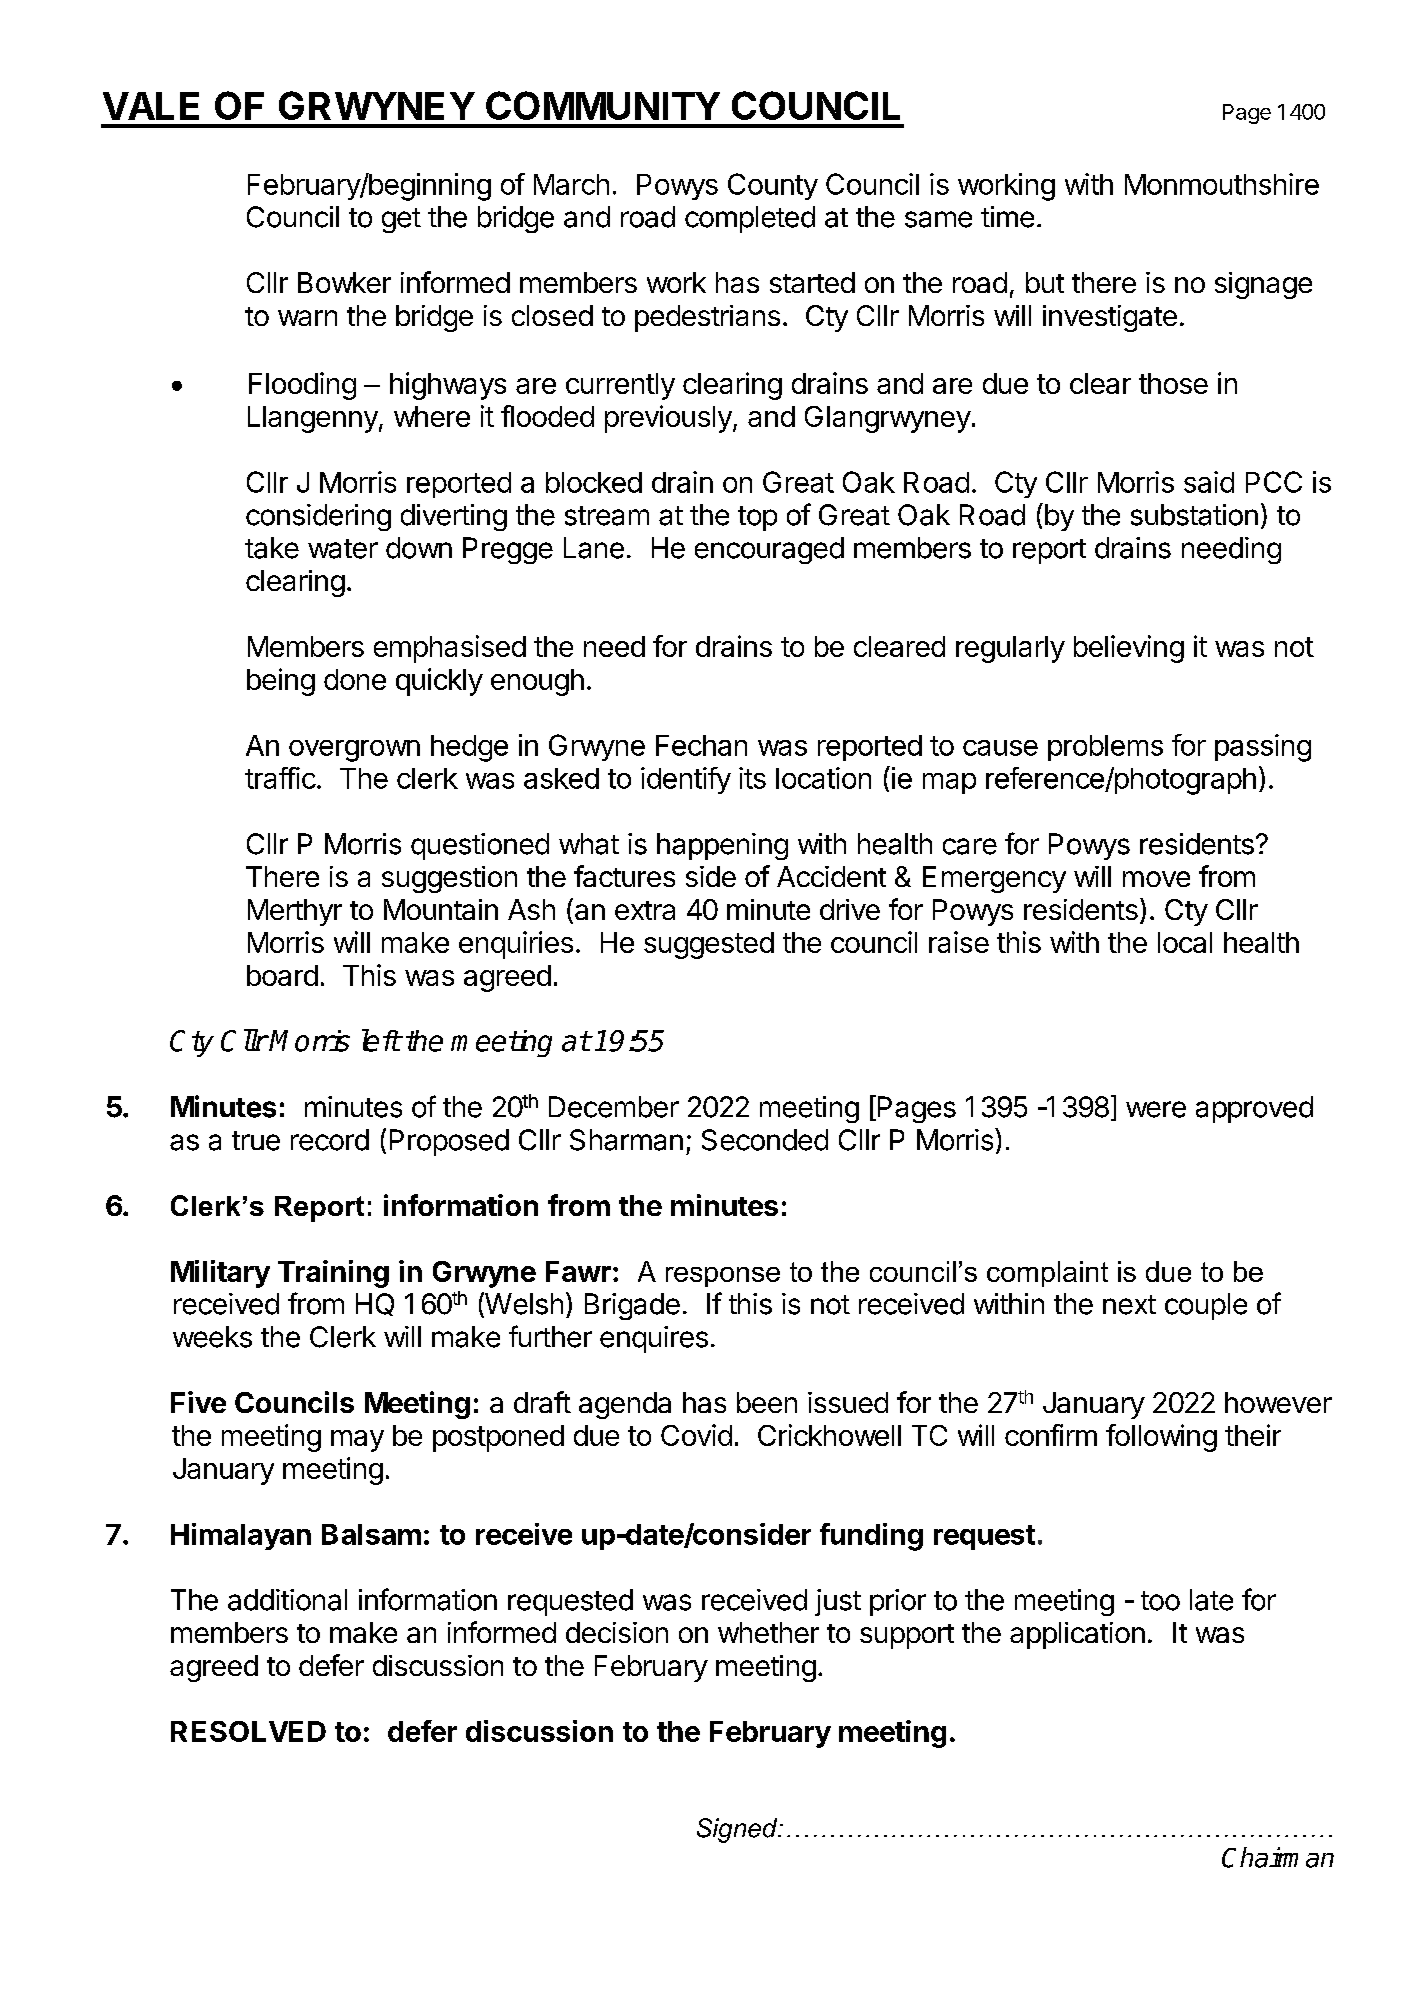 The image size is (1418, 2006). Describe the element at coordinates (1105, 748) in the page. I see `problems` at that location.
